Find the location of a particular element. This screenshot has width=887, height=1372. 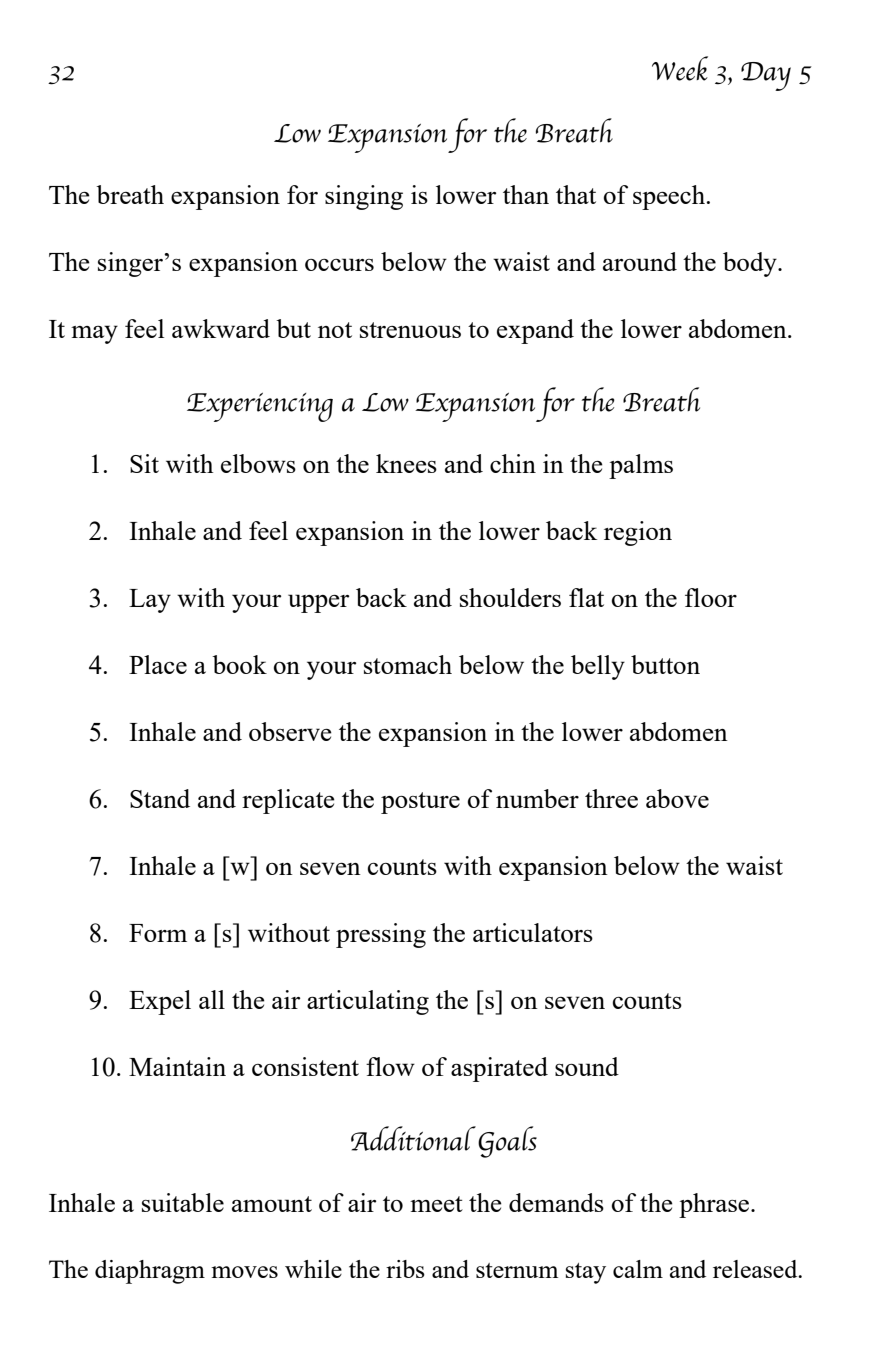

meet is located at coordinates (436, 1204).
